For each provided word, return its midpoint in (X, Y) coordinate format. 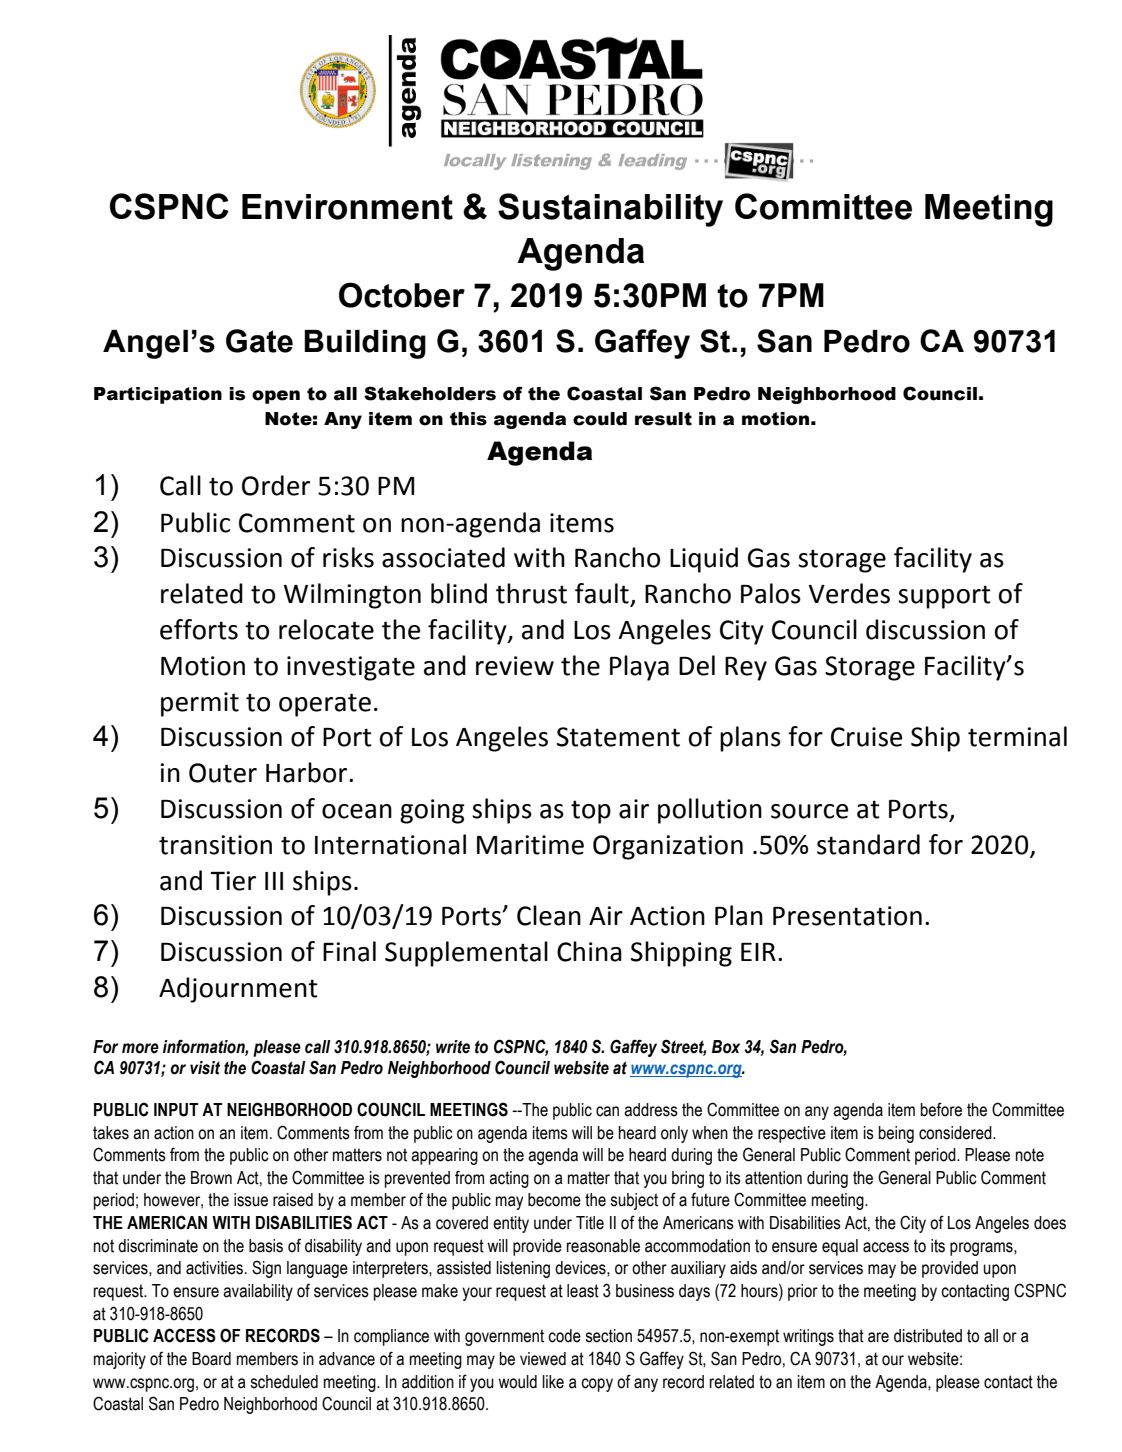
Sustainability (610, 210)
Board (211, 1359)
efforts (199, 629)
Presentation (847, 916)
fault (603, 594)
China (589, 951)
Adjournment (238, 990)
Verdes (849, 593)
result (663, 419)
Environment (347, 207)
